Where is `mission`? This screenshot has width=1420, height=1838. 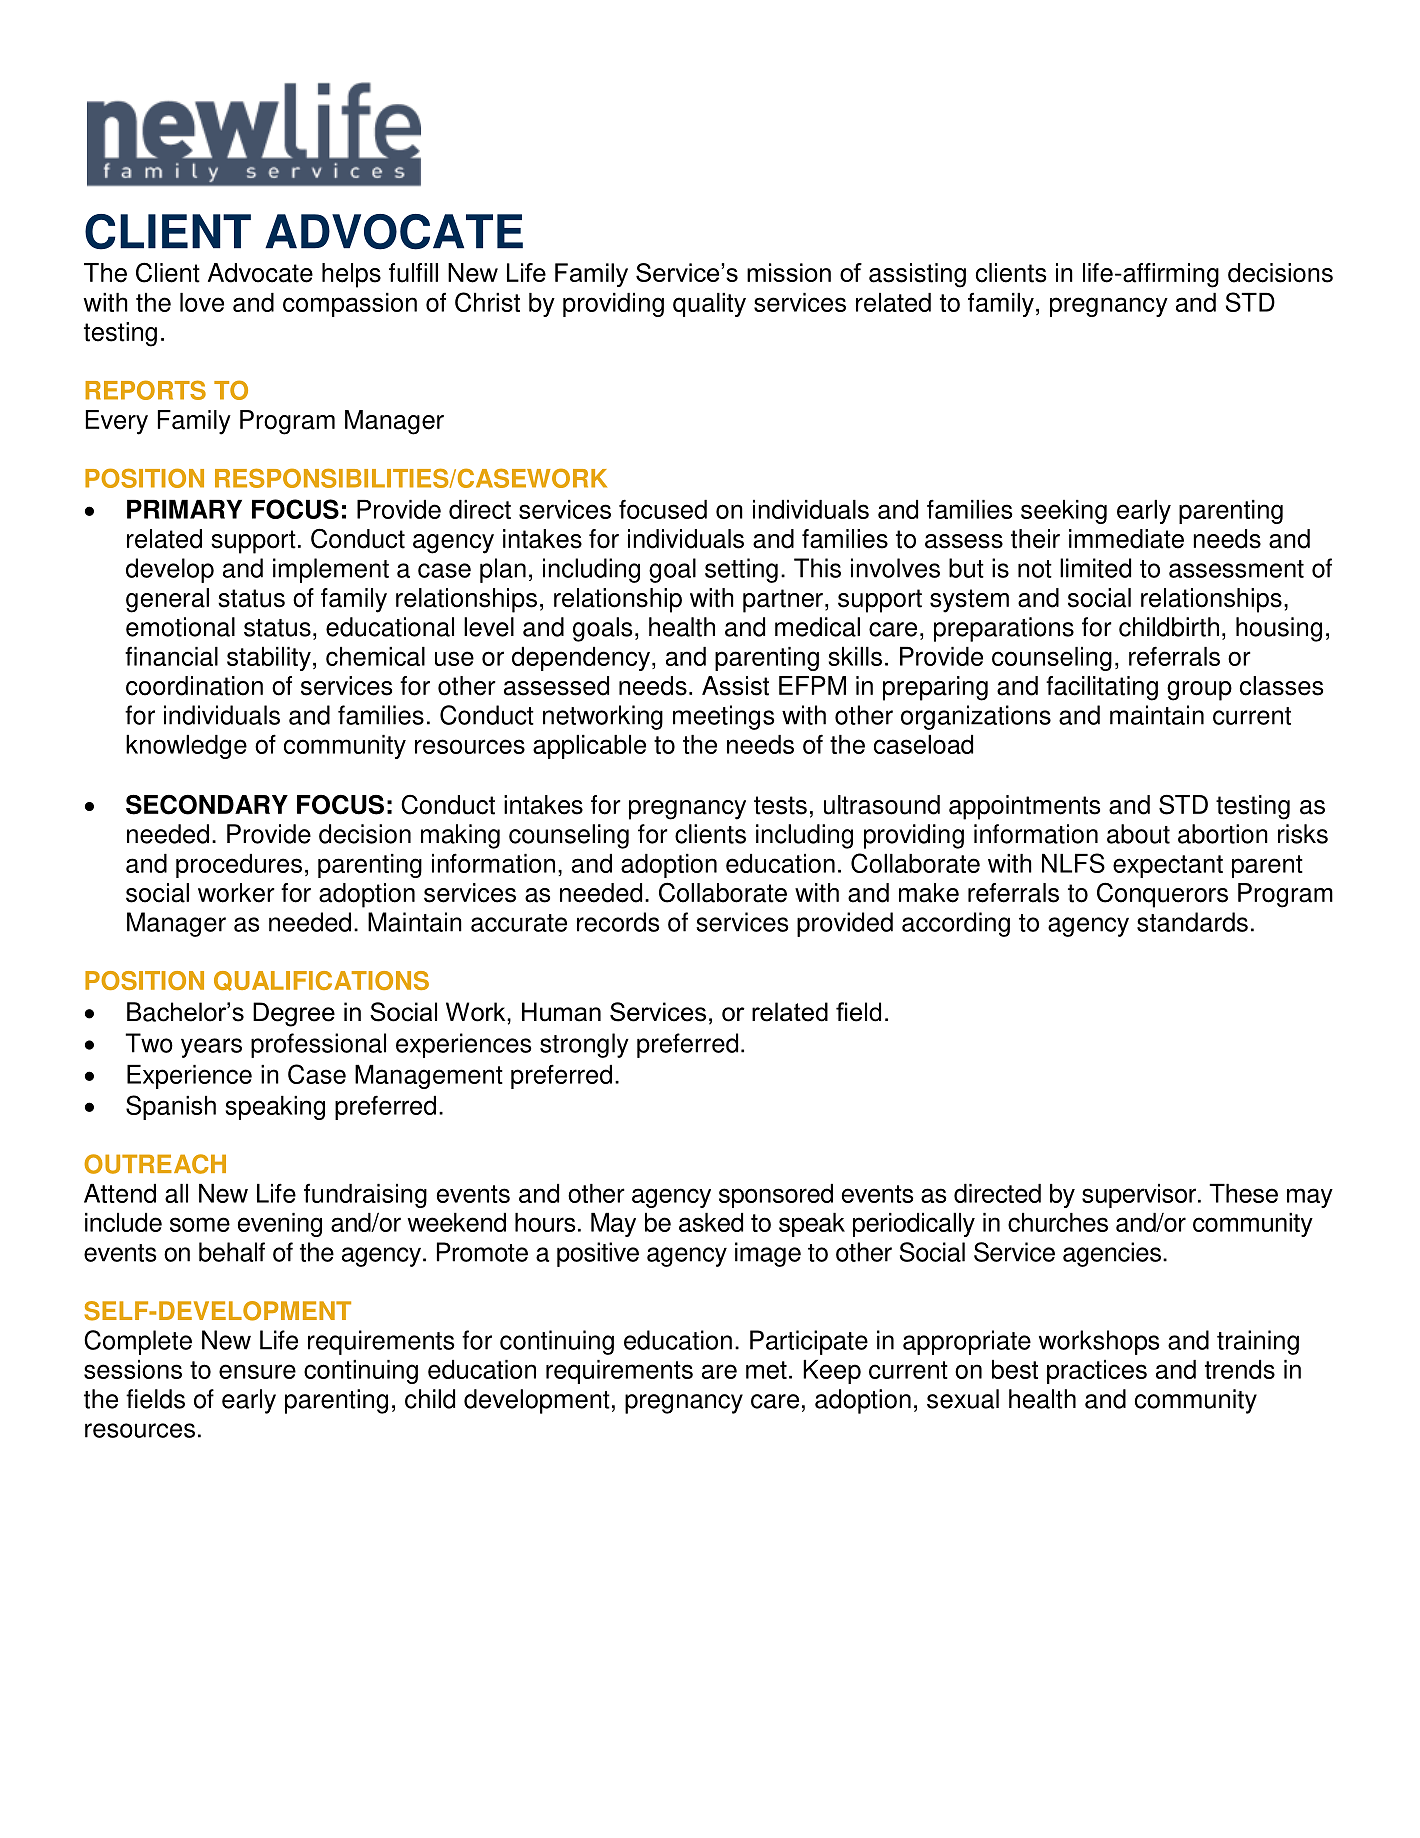
mission is located at coordinates (789, 272).
